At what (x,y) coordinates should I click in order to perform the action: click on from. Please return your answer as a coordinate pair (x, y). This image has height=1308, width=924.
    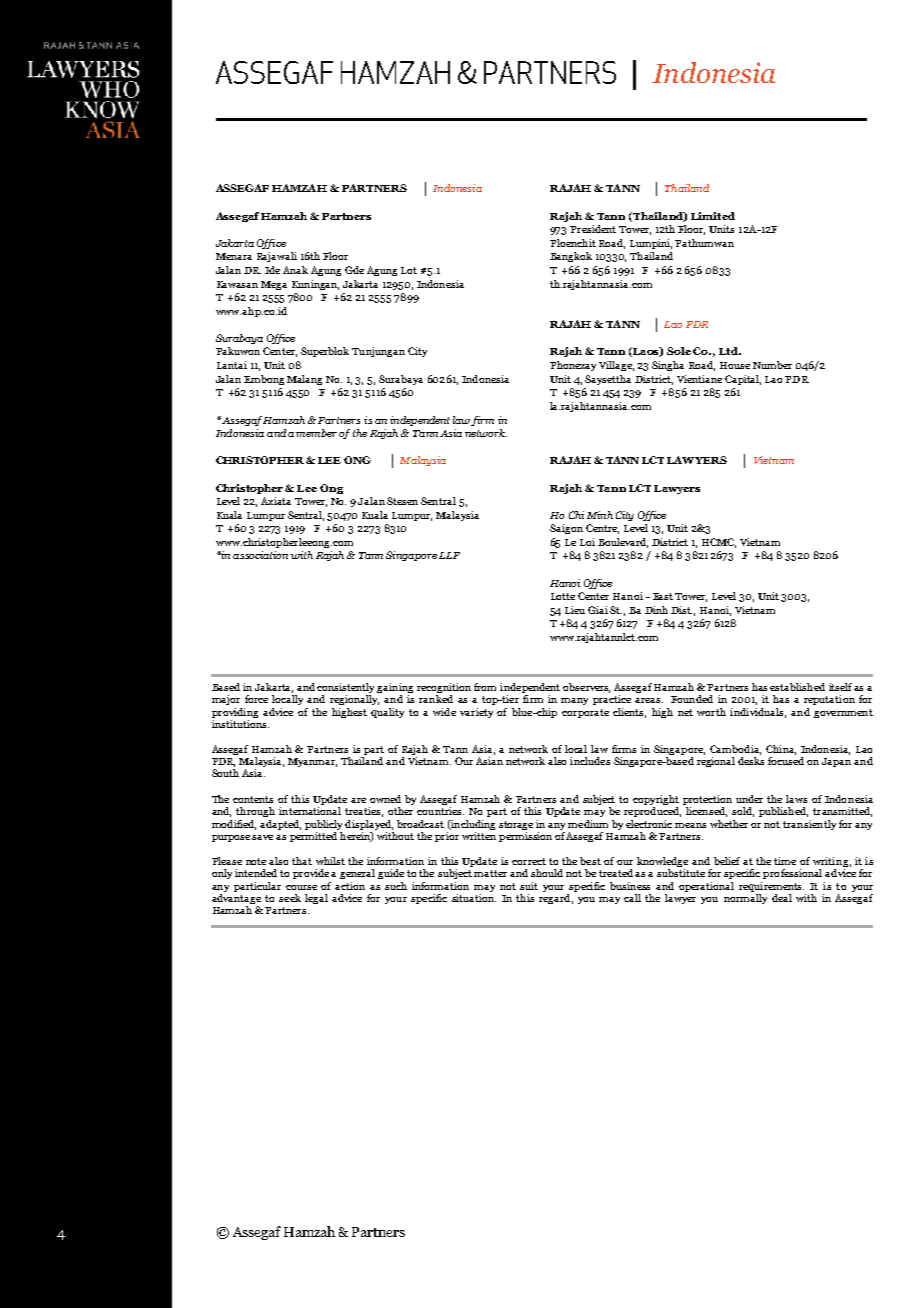
    Looking at the image, I should click on (485, 687).
